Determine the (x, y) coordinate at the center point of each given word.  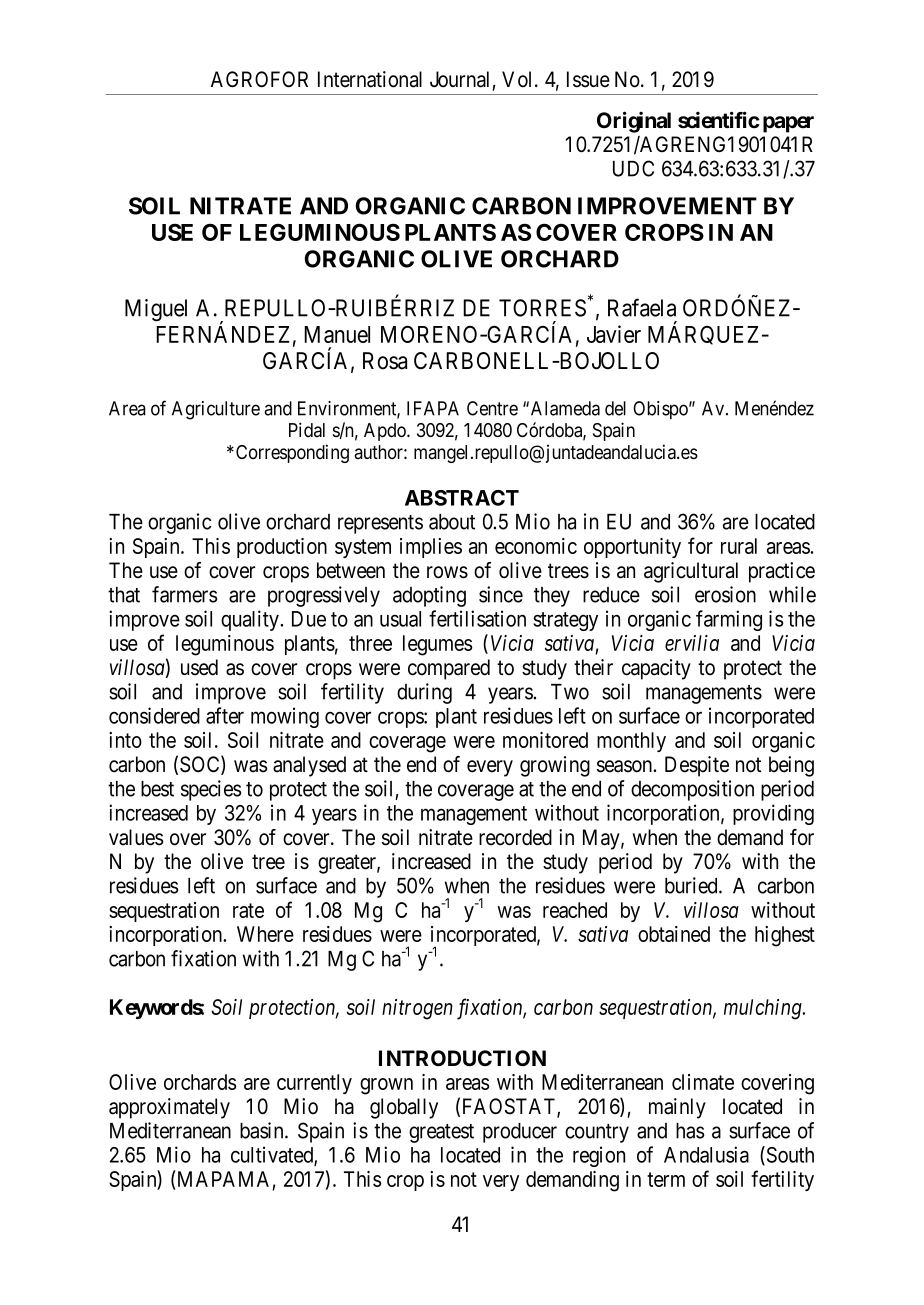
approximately (169, 1108)
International (370, 79)
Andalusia (706, 1154)
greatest (441, 1133)
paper (788, 124)
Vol (519, 79)
